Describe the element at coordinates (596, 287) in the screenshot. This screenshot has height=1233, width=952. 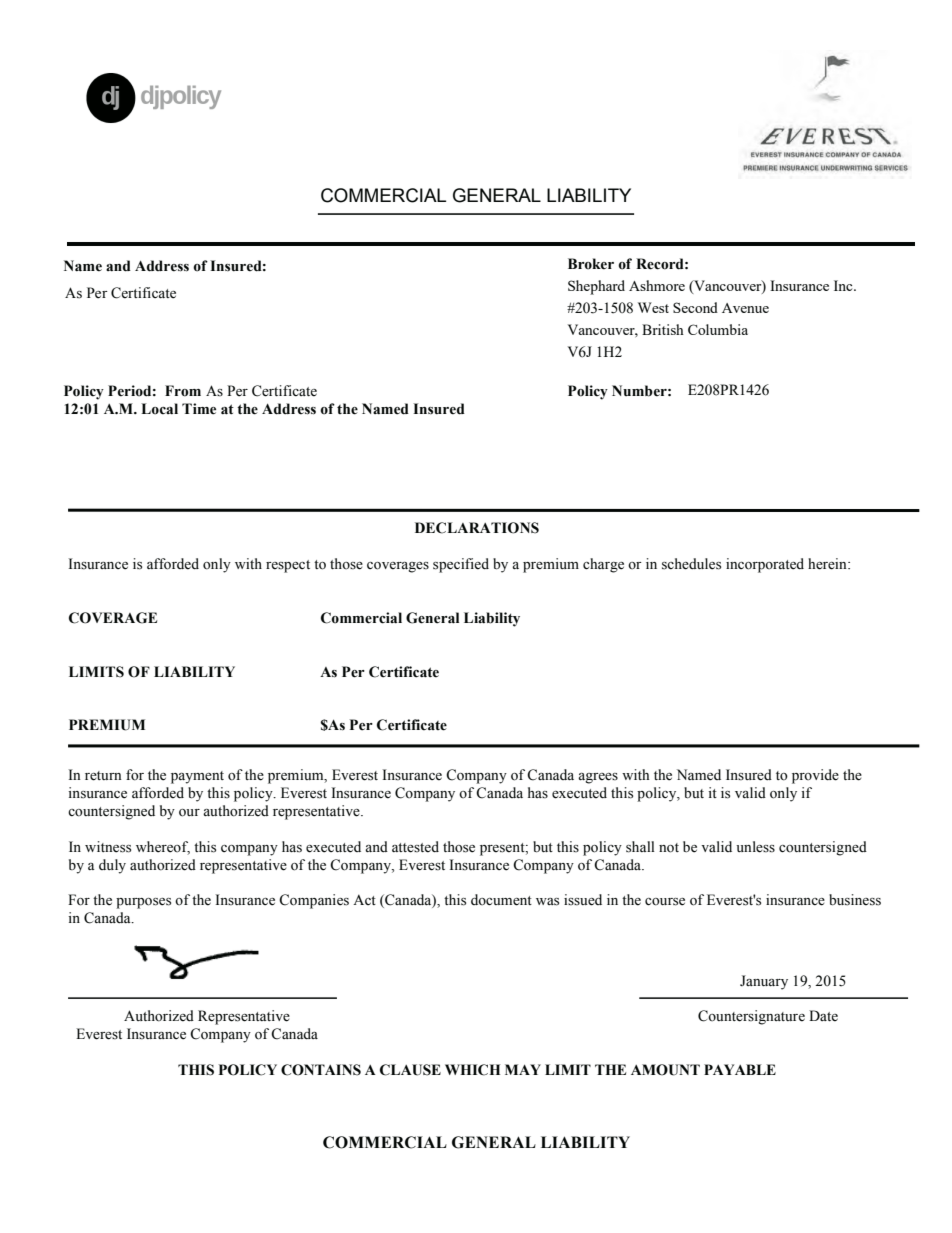
I see `Shephard` at that location.
